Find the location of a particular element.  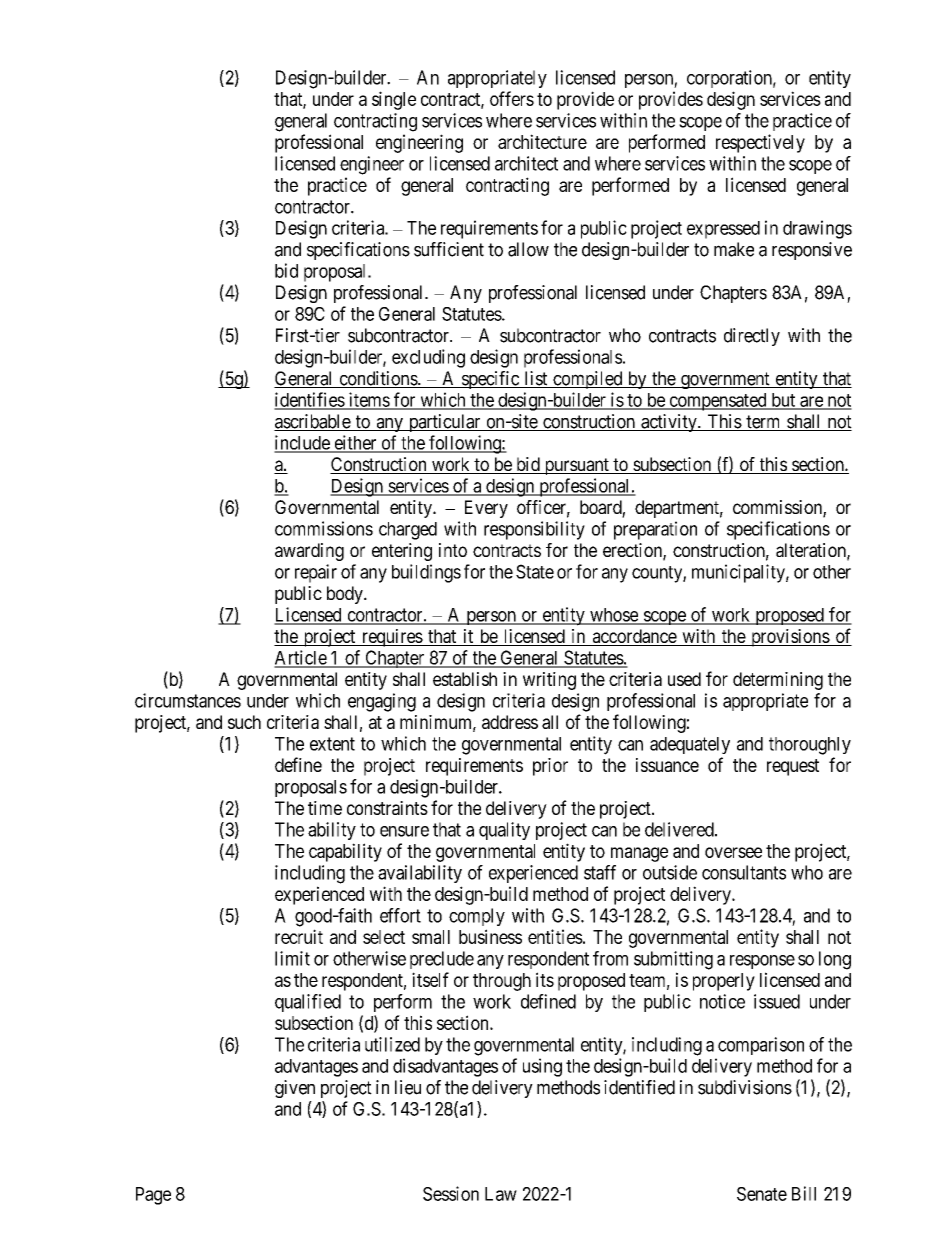

respectively is located at coordinates (760, 143).
